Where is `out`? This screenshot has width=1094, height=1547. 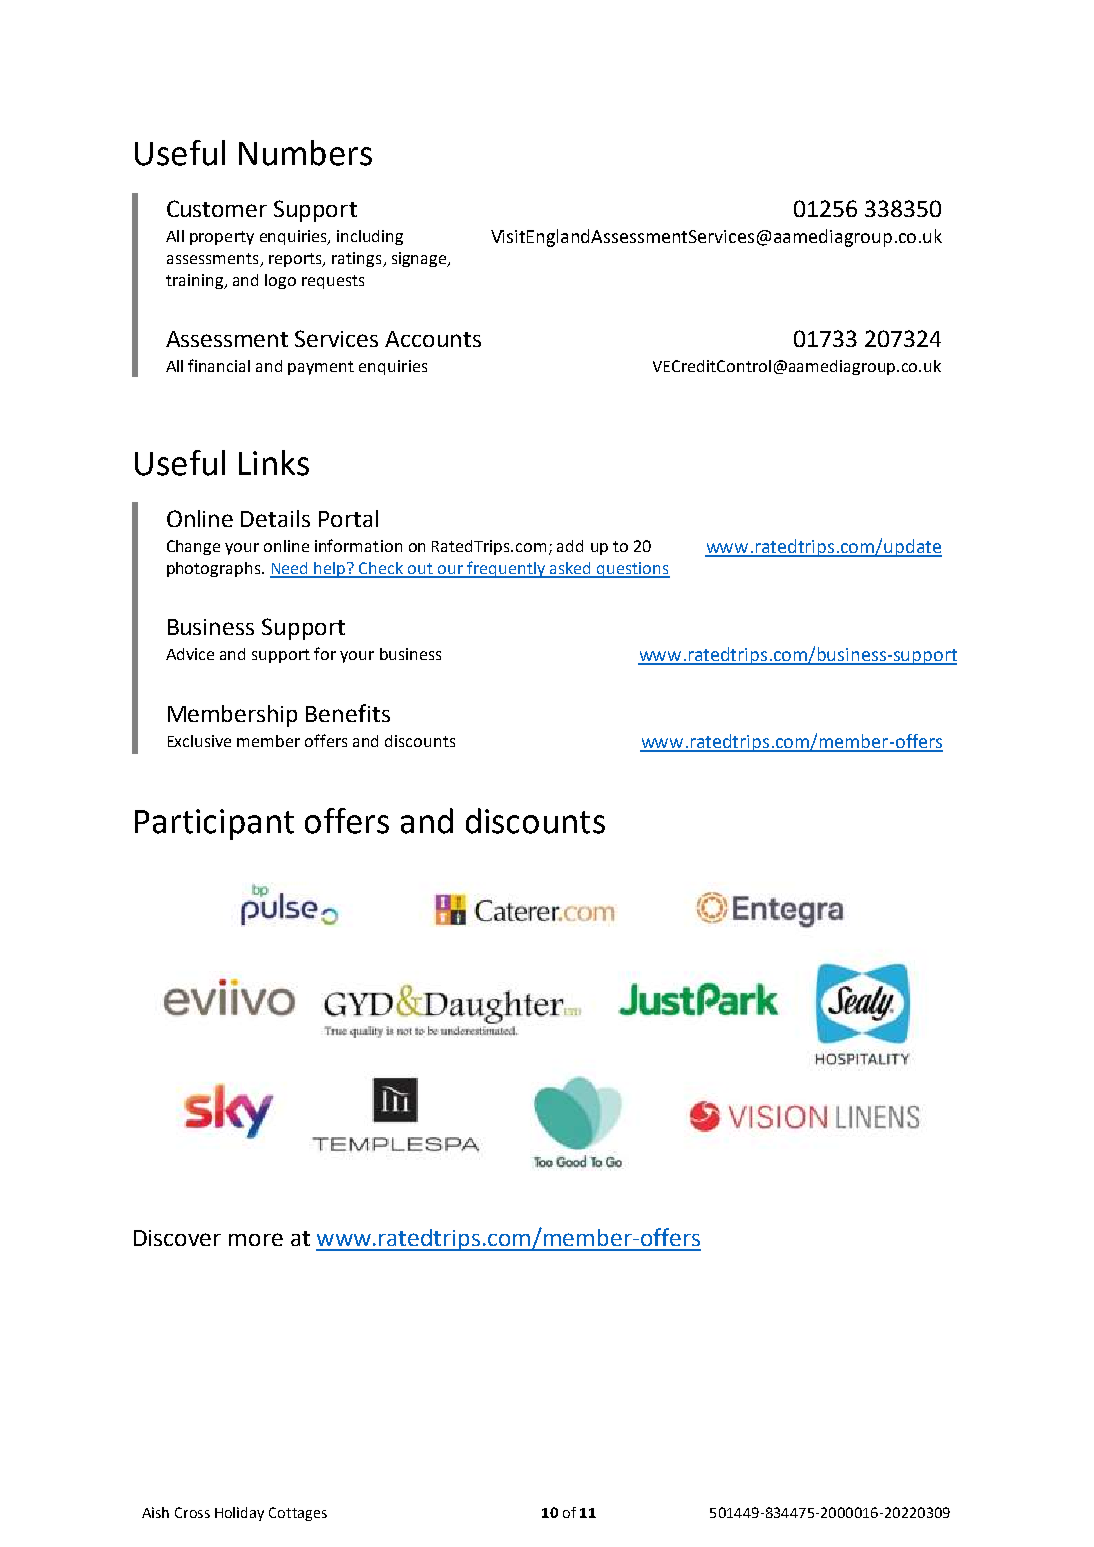
out is located at coordinates (420, 570).
